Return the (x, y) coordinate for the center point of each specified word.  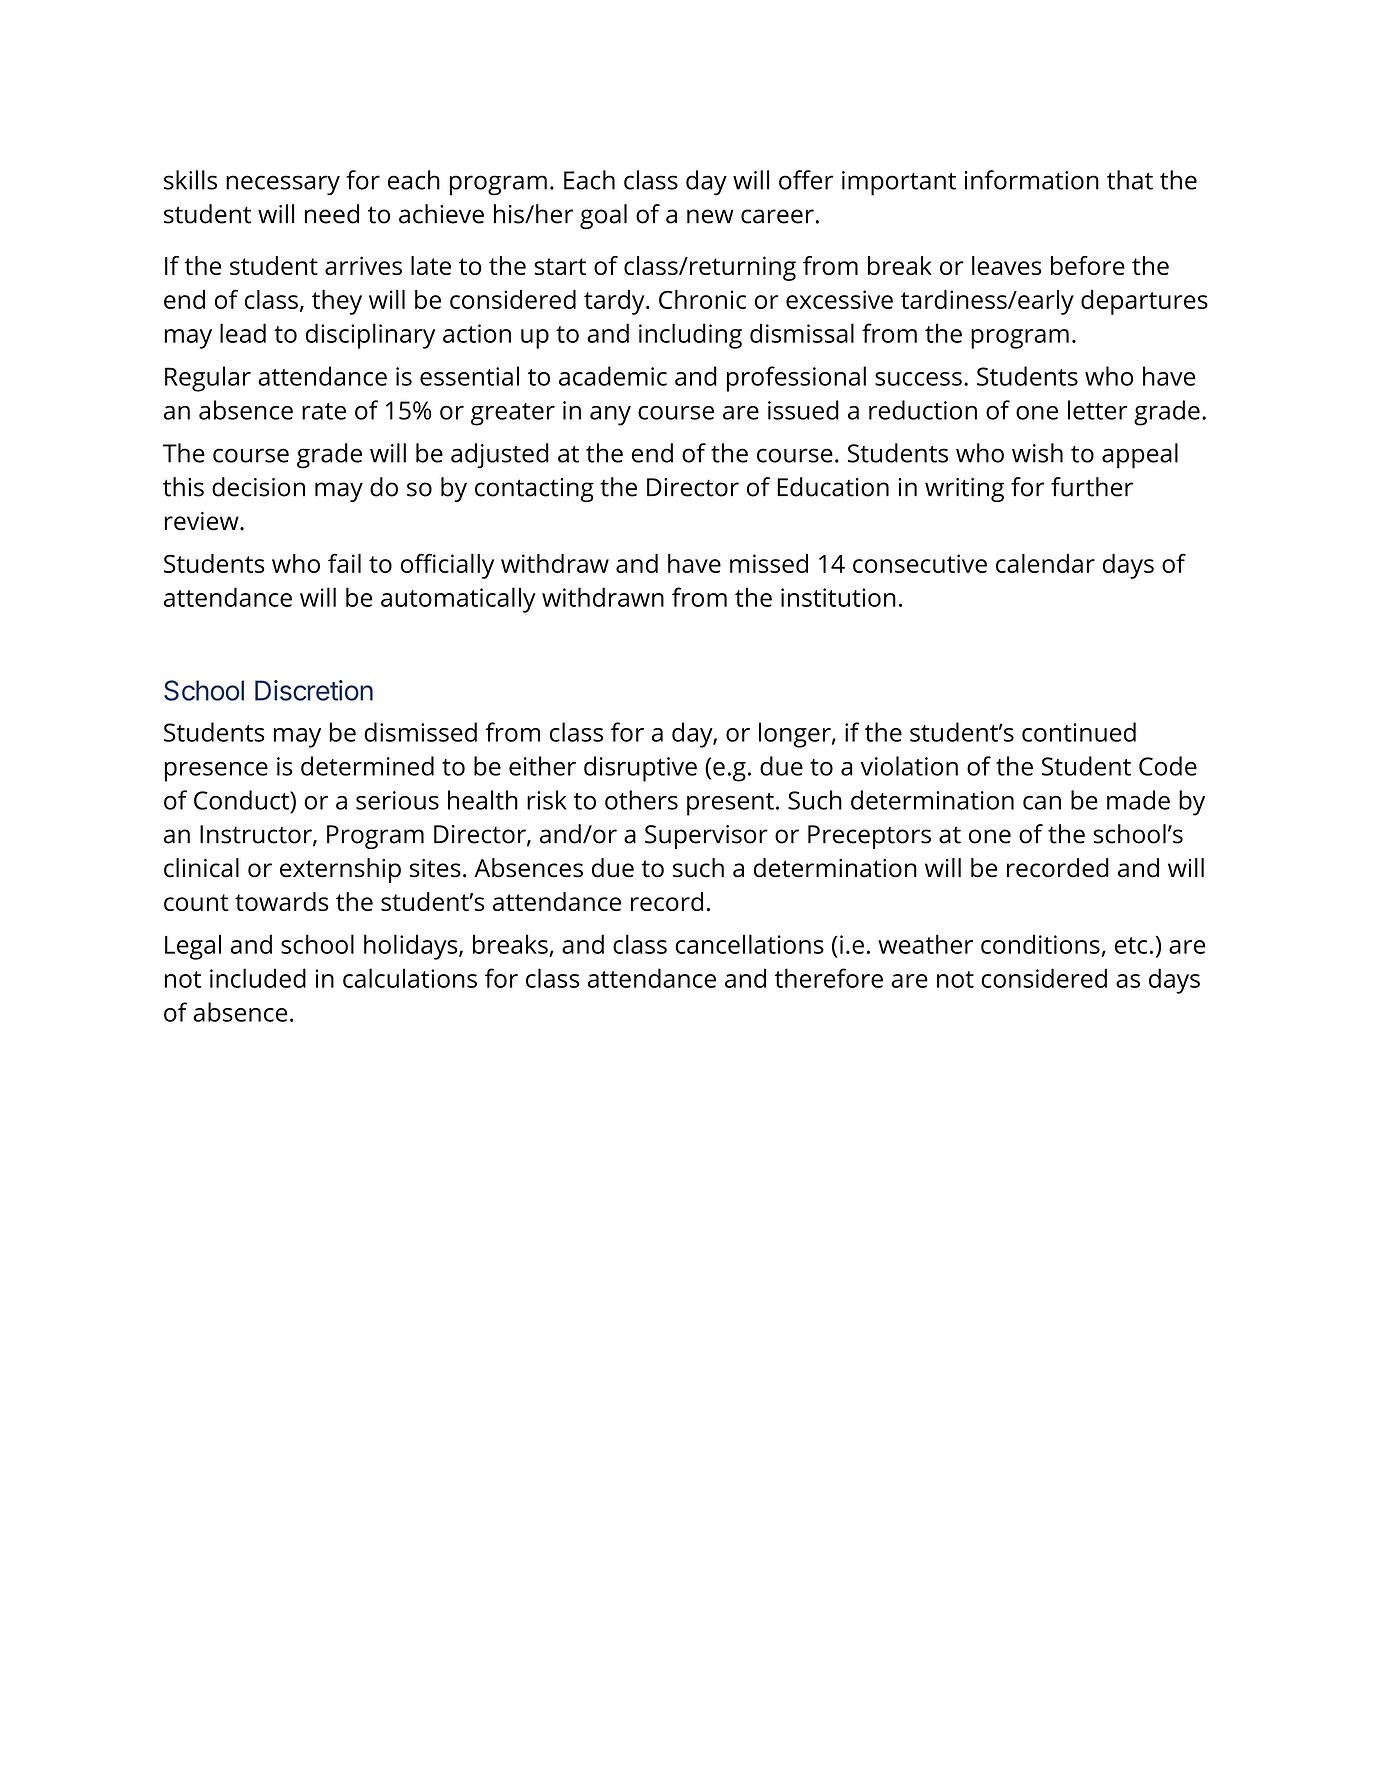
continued (1079, 732)
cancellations (749, 944)
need (332, 214)
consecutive (920, 563)
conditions (1040, 944)
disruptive (640, 769)
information (1032, 180)
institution (838, 597)
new (710, 216)
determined (367, 766)
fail (344, 563)
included (258, 978)
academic (613, 376)
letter (1098, 410)
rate (324, 411)
